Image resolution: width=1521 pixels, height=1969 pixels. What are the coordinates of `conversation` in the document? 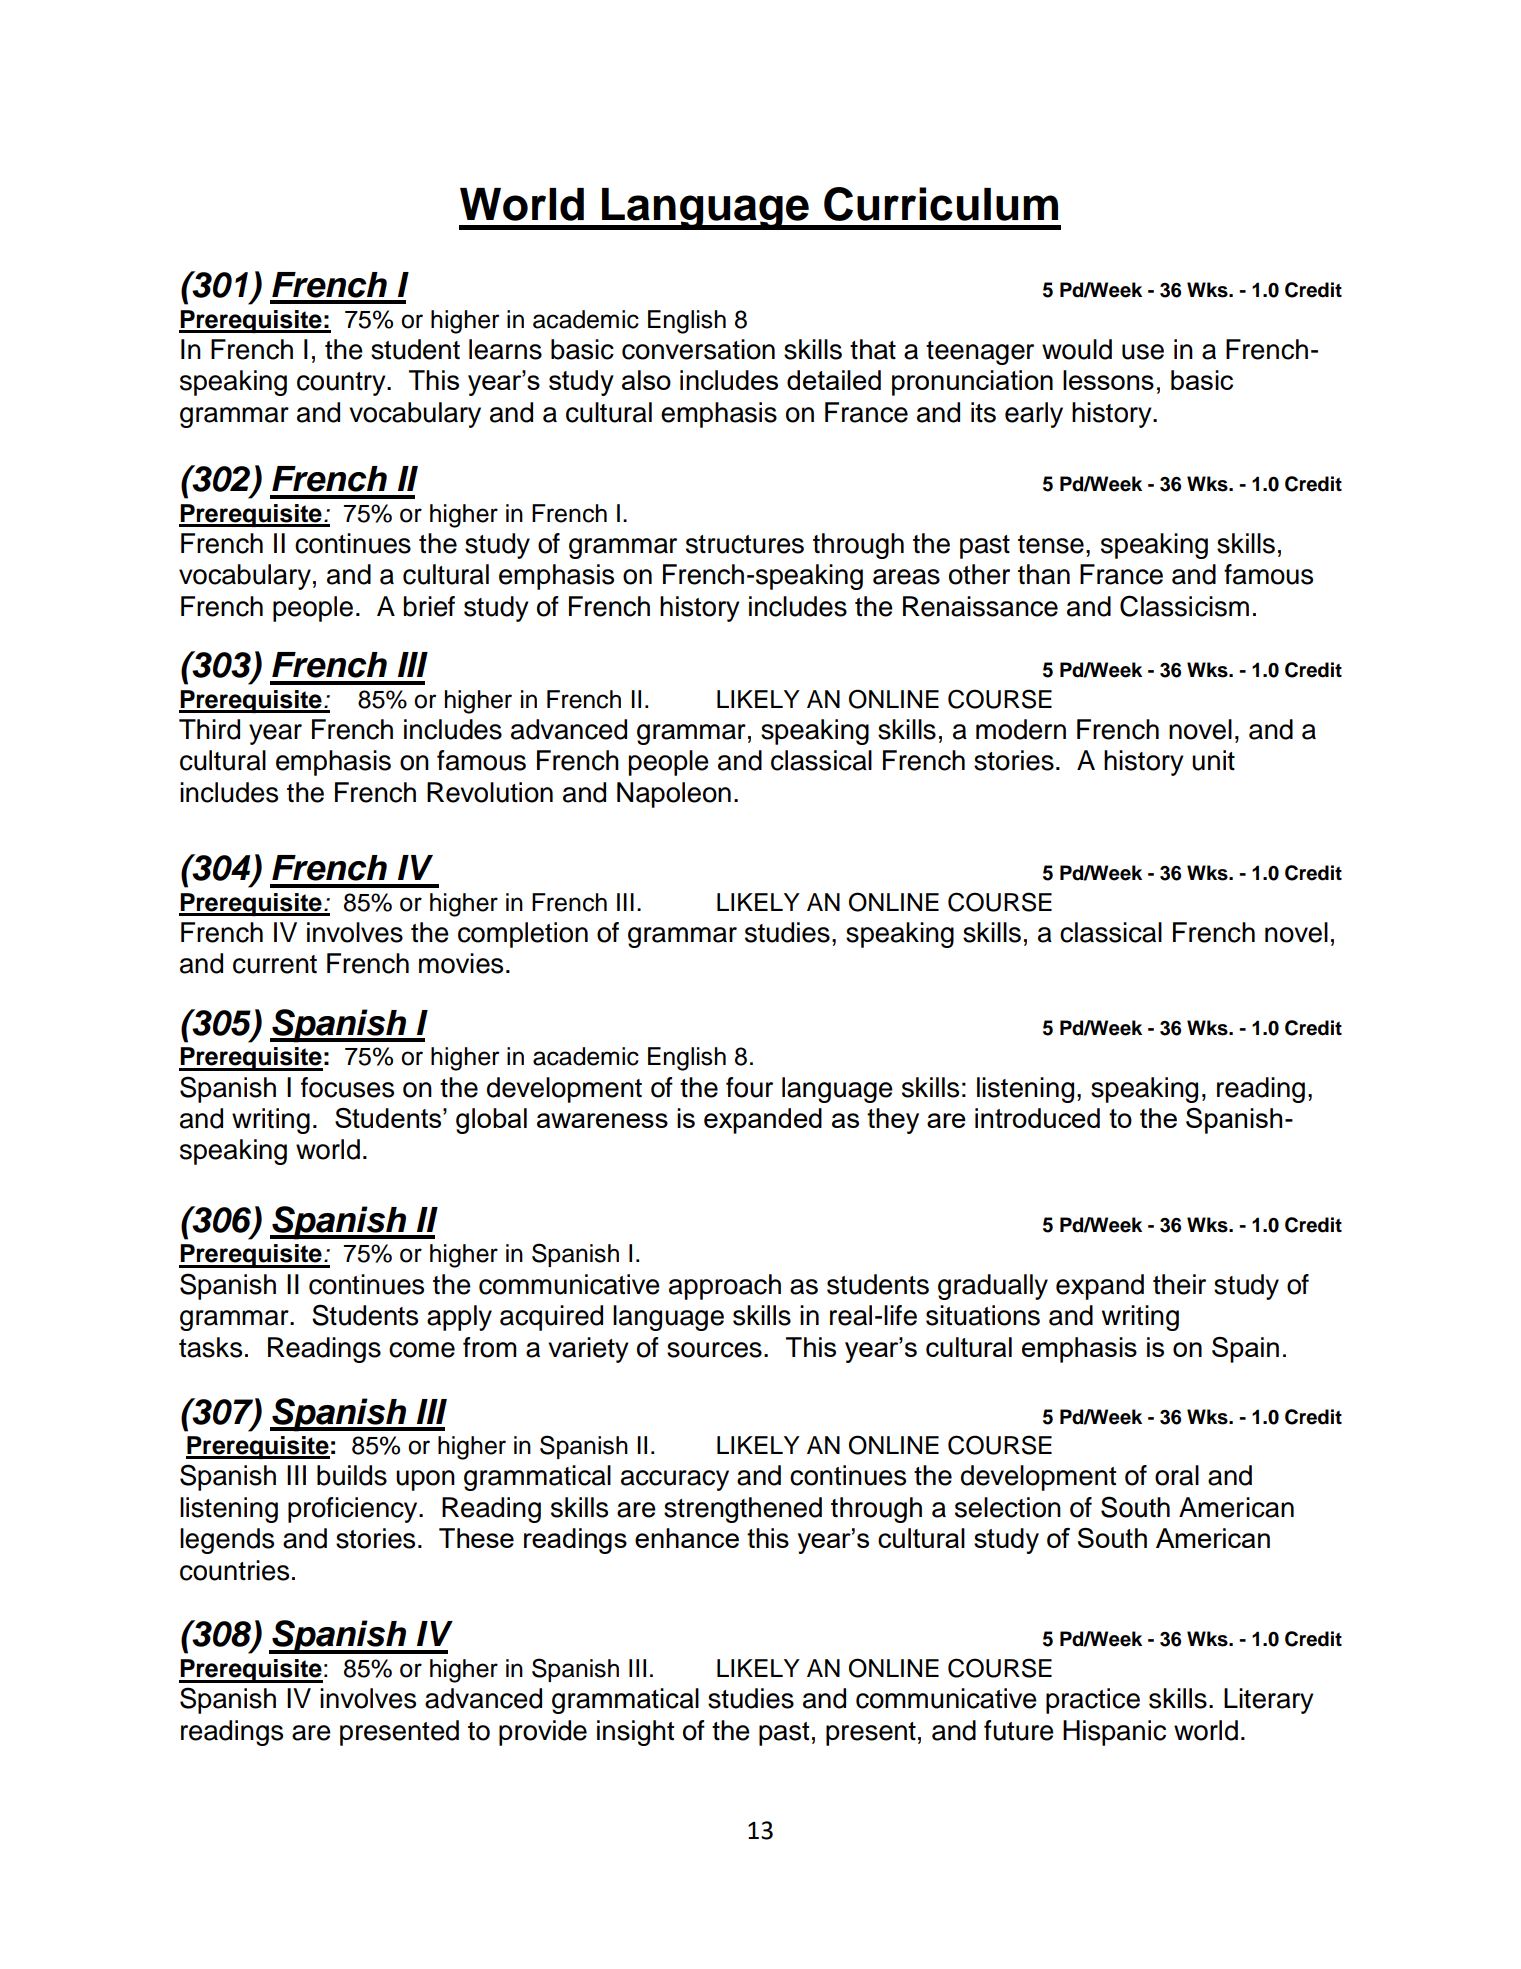 It's located at (698, 349).
